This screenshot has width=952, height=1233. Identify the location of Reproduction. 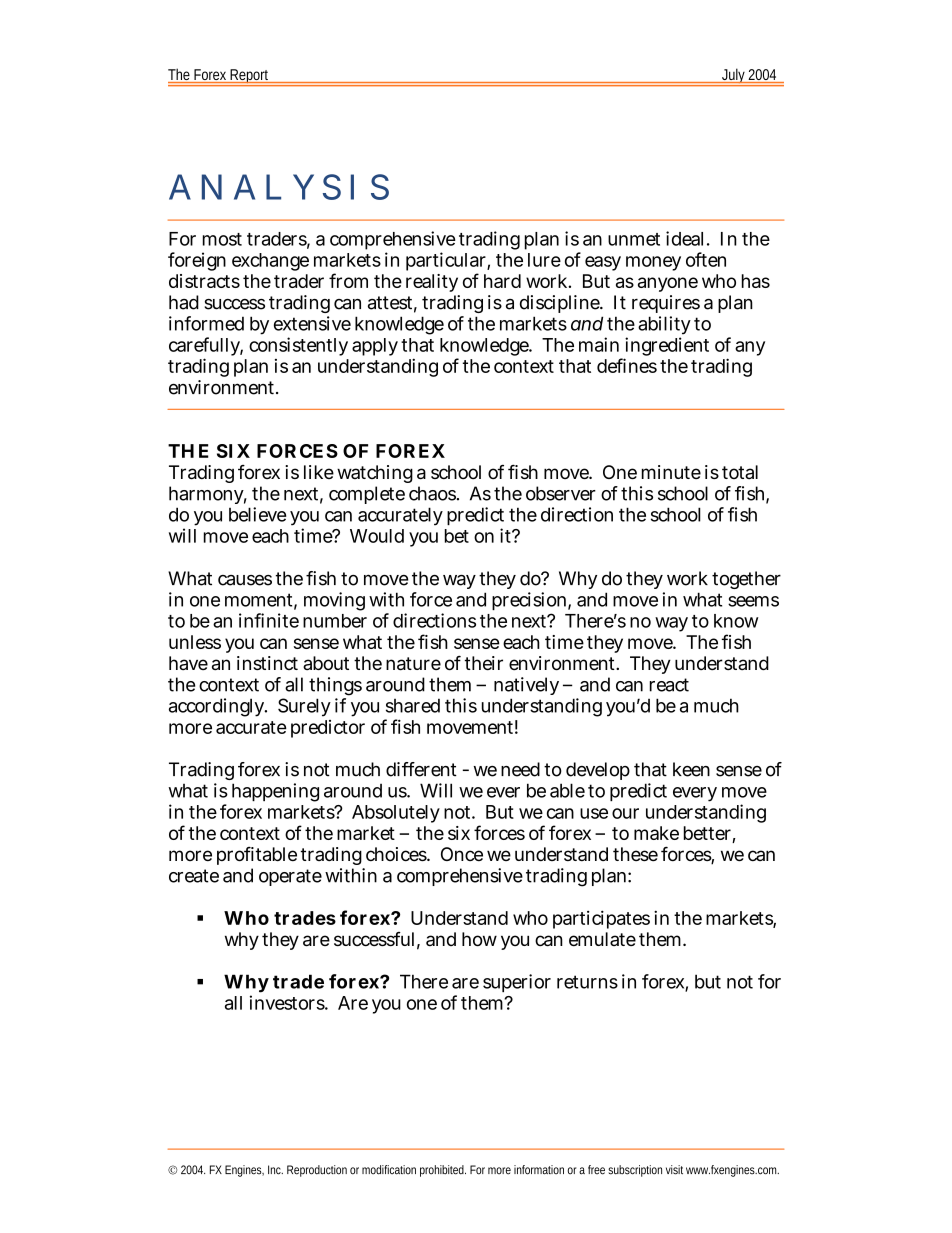
(317, 1171).
